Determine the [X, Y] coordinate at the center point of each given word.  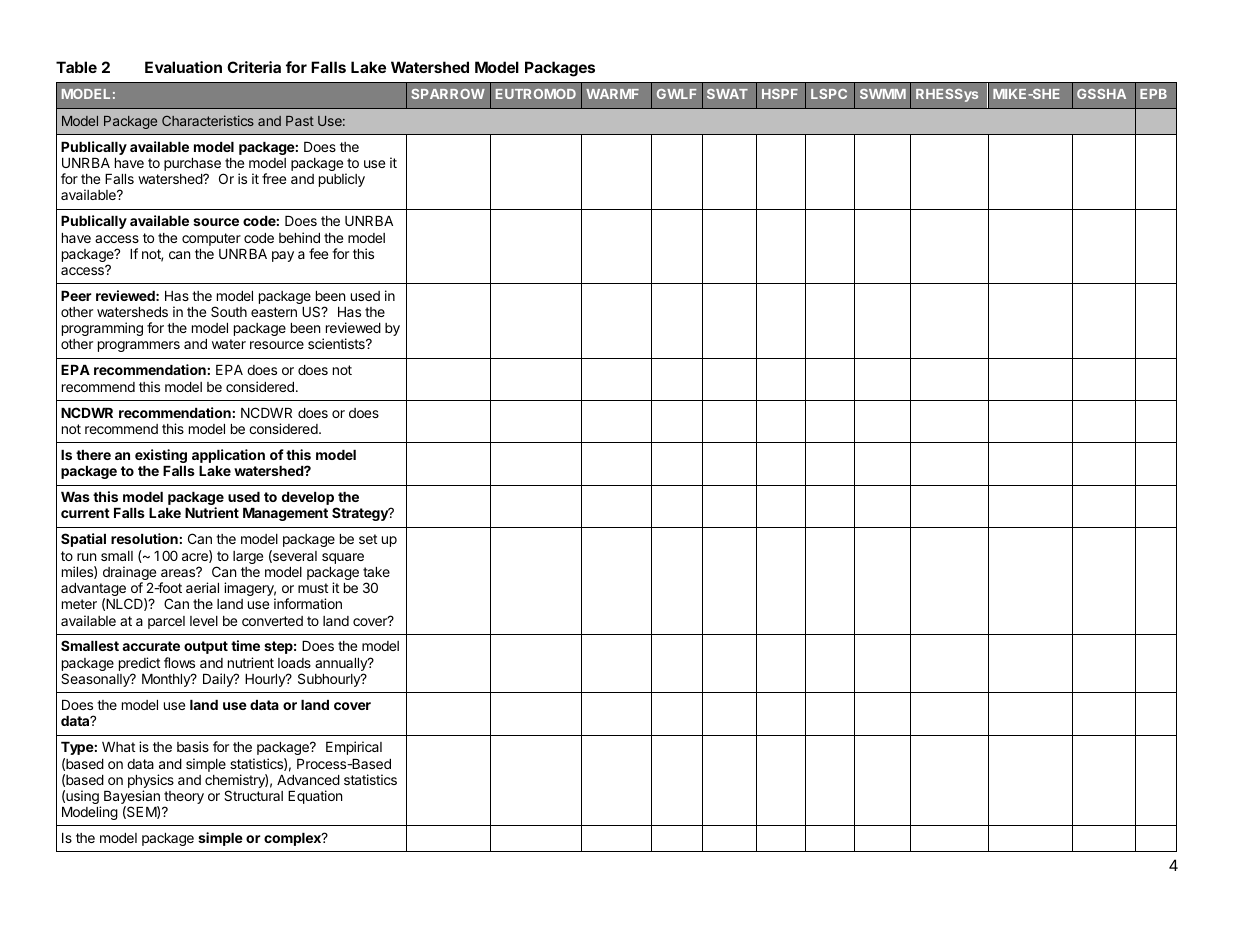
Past [300, 121]
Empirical [354, 748]
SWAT [727, 94]
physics [151, 782]
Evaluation [183, 67]
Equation [315, 797]
